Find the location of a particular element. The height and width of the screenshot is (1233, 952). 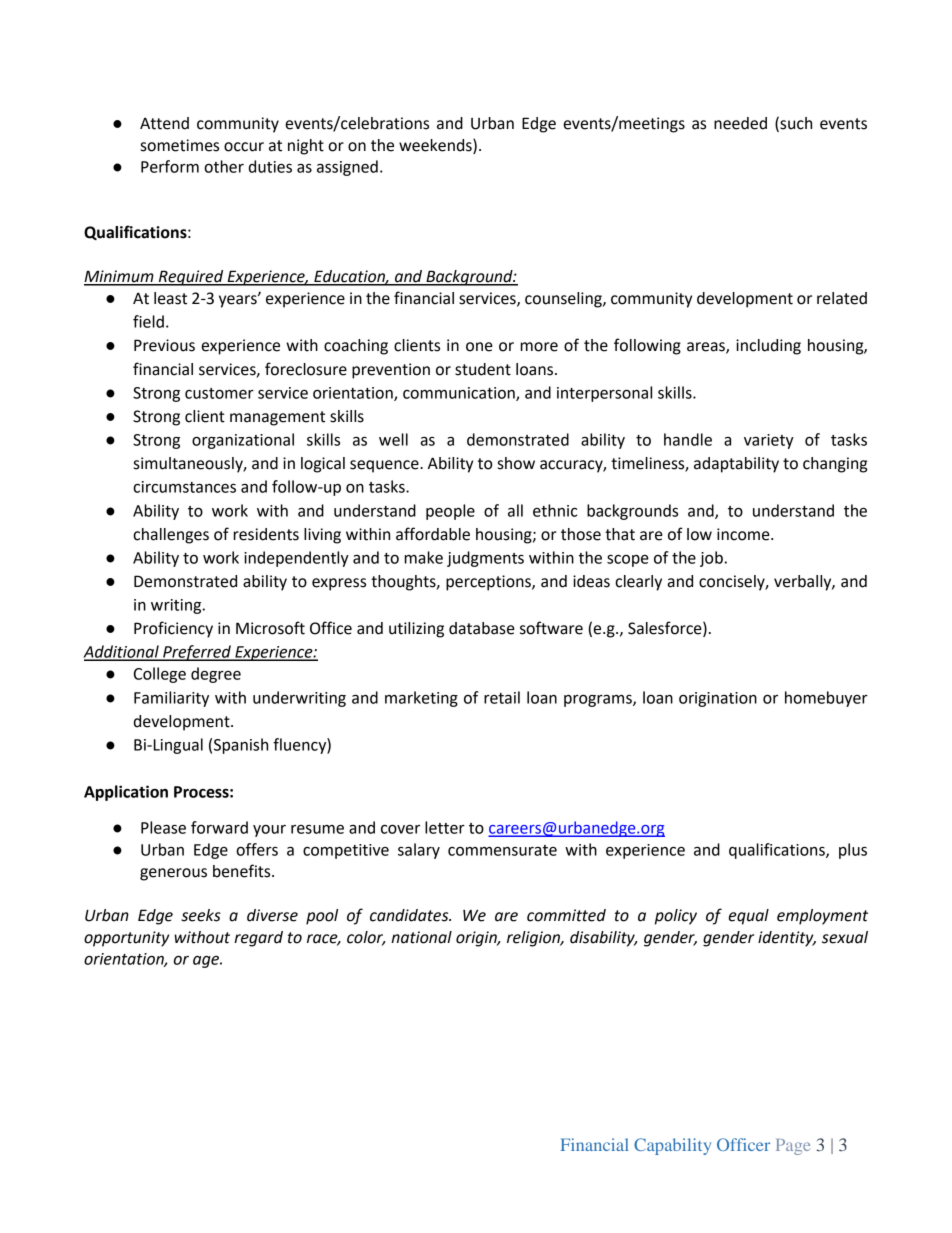

customer is located at coordinates (219, 393).
